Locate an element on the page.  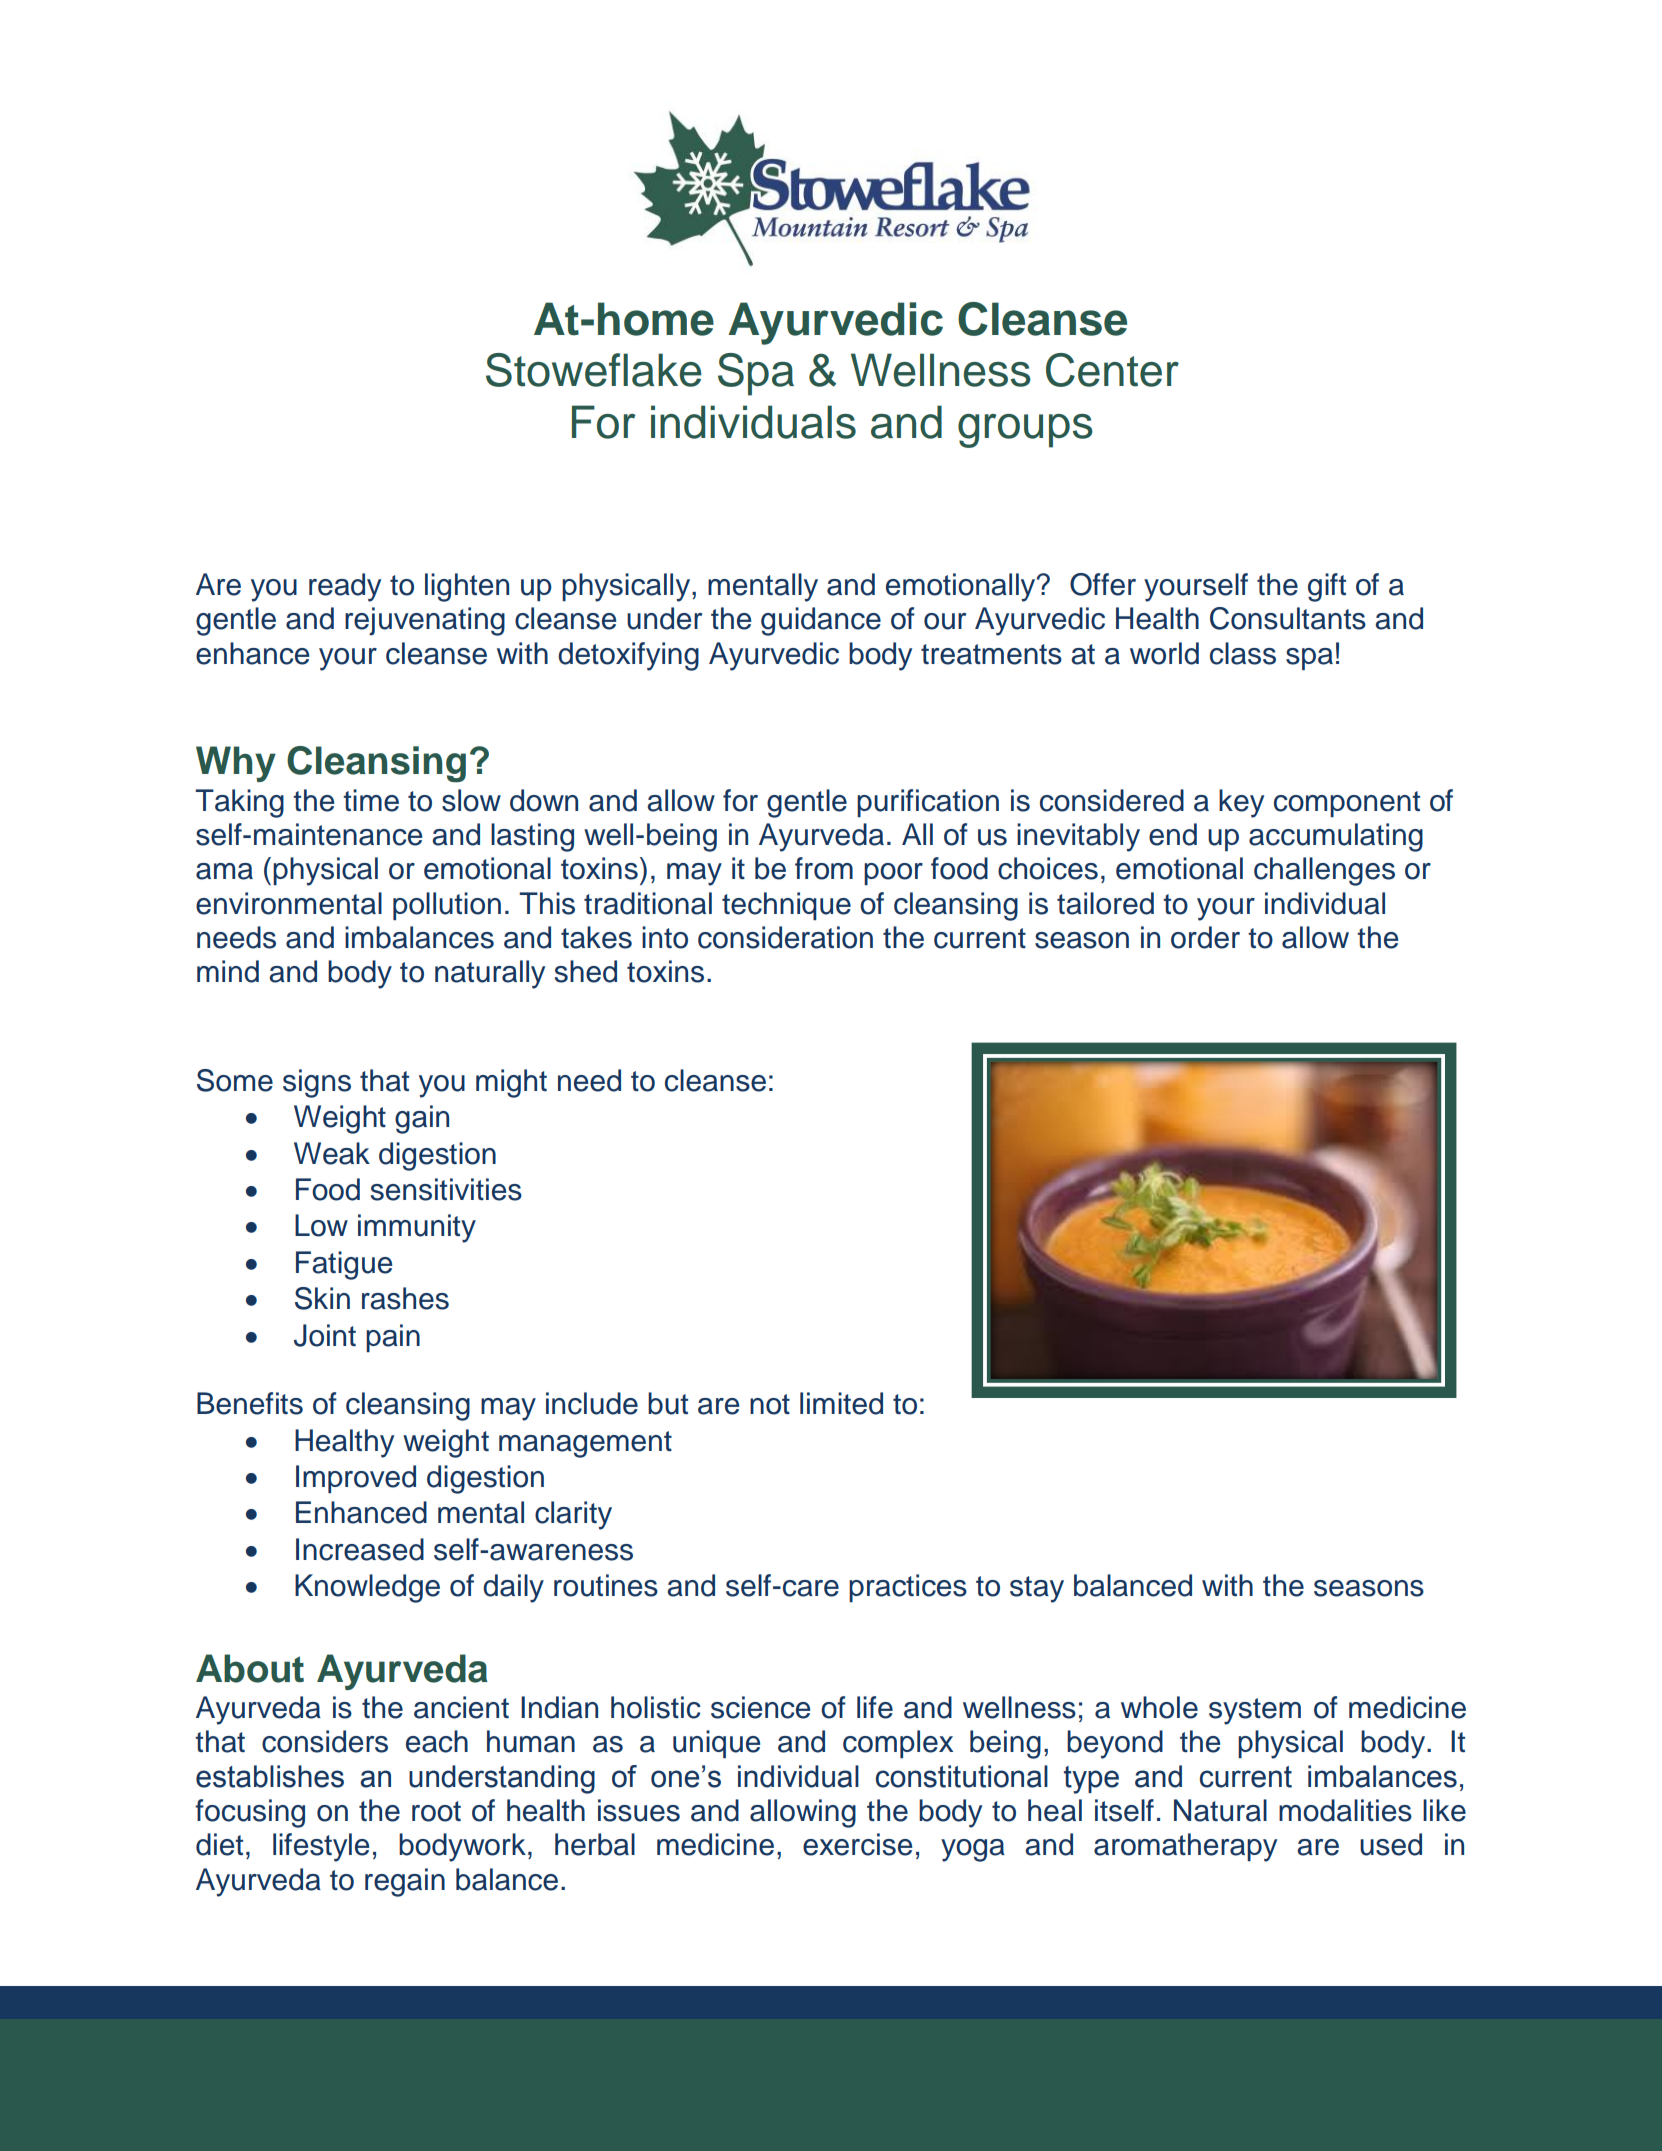
exercise is located at coordinates (857, 1844).
